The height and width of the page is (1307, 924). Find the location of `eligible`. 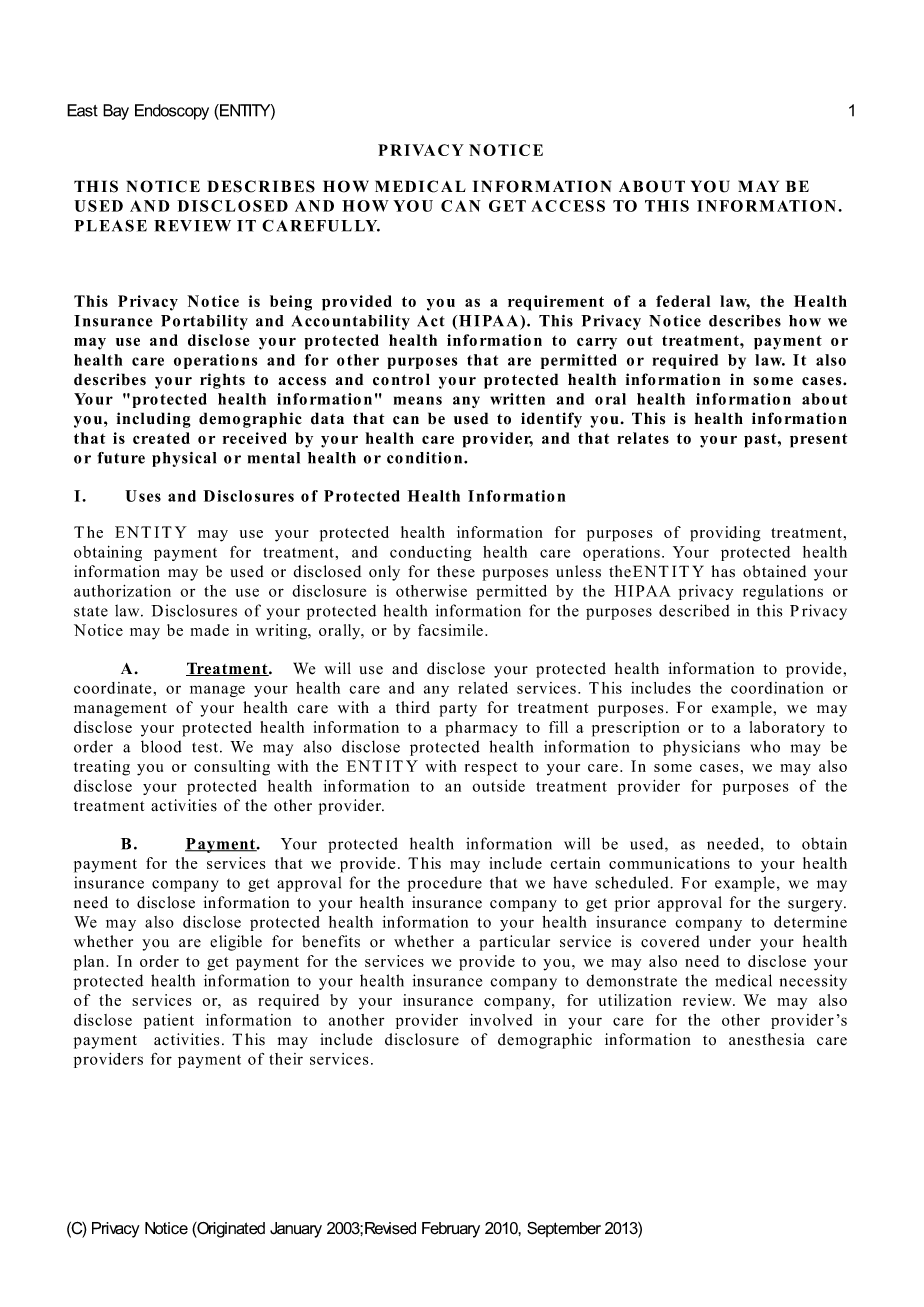

eligible is located at coordinates (236, 943).
